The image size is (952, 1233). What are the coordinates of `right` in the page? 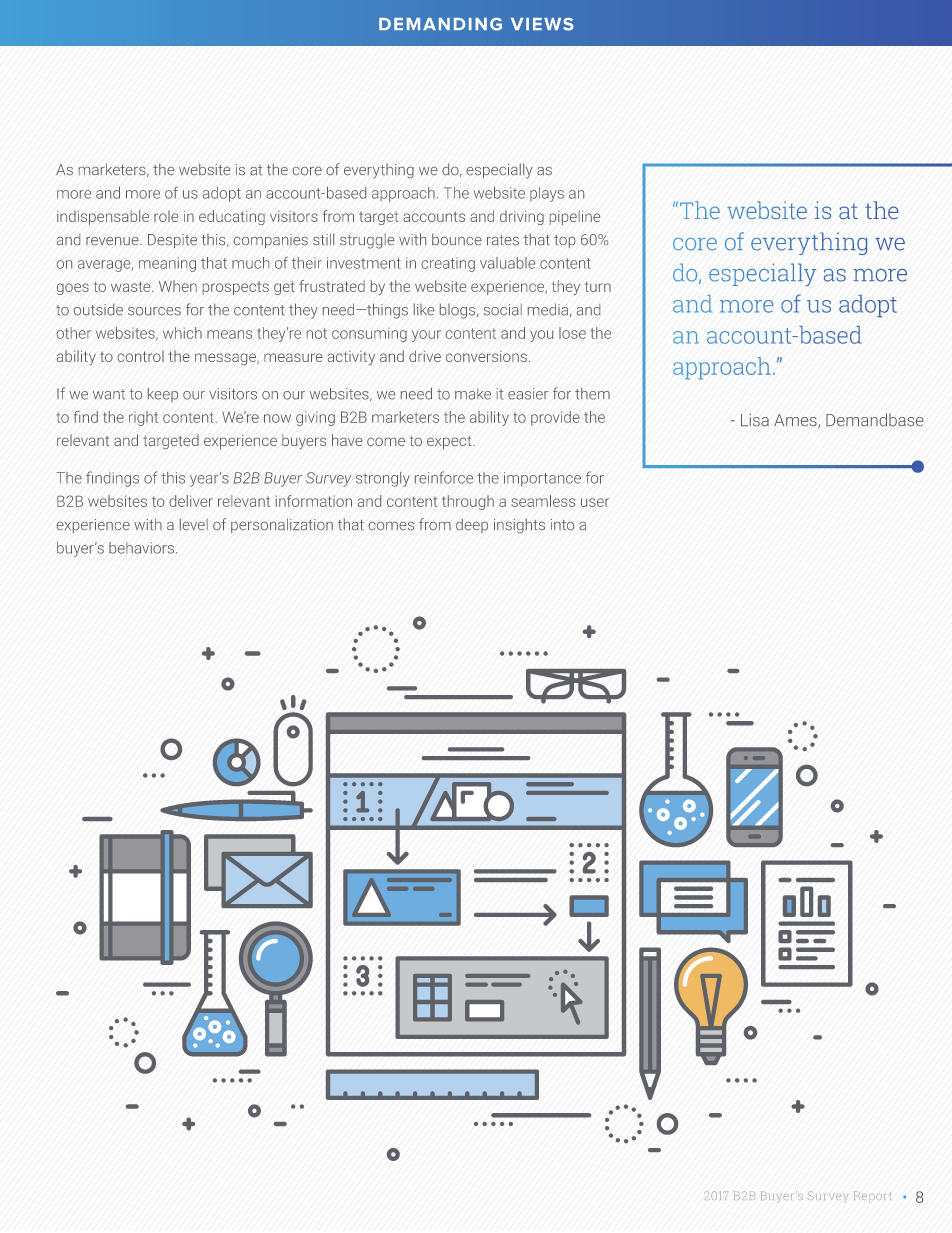 It's located at (143, 418).
